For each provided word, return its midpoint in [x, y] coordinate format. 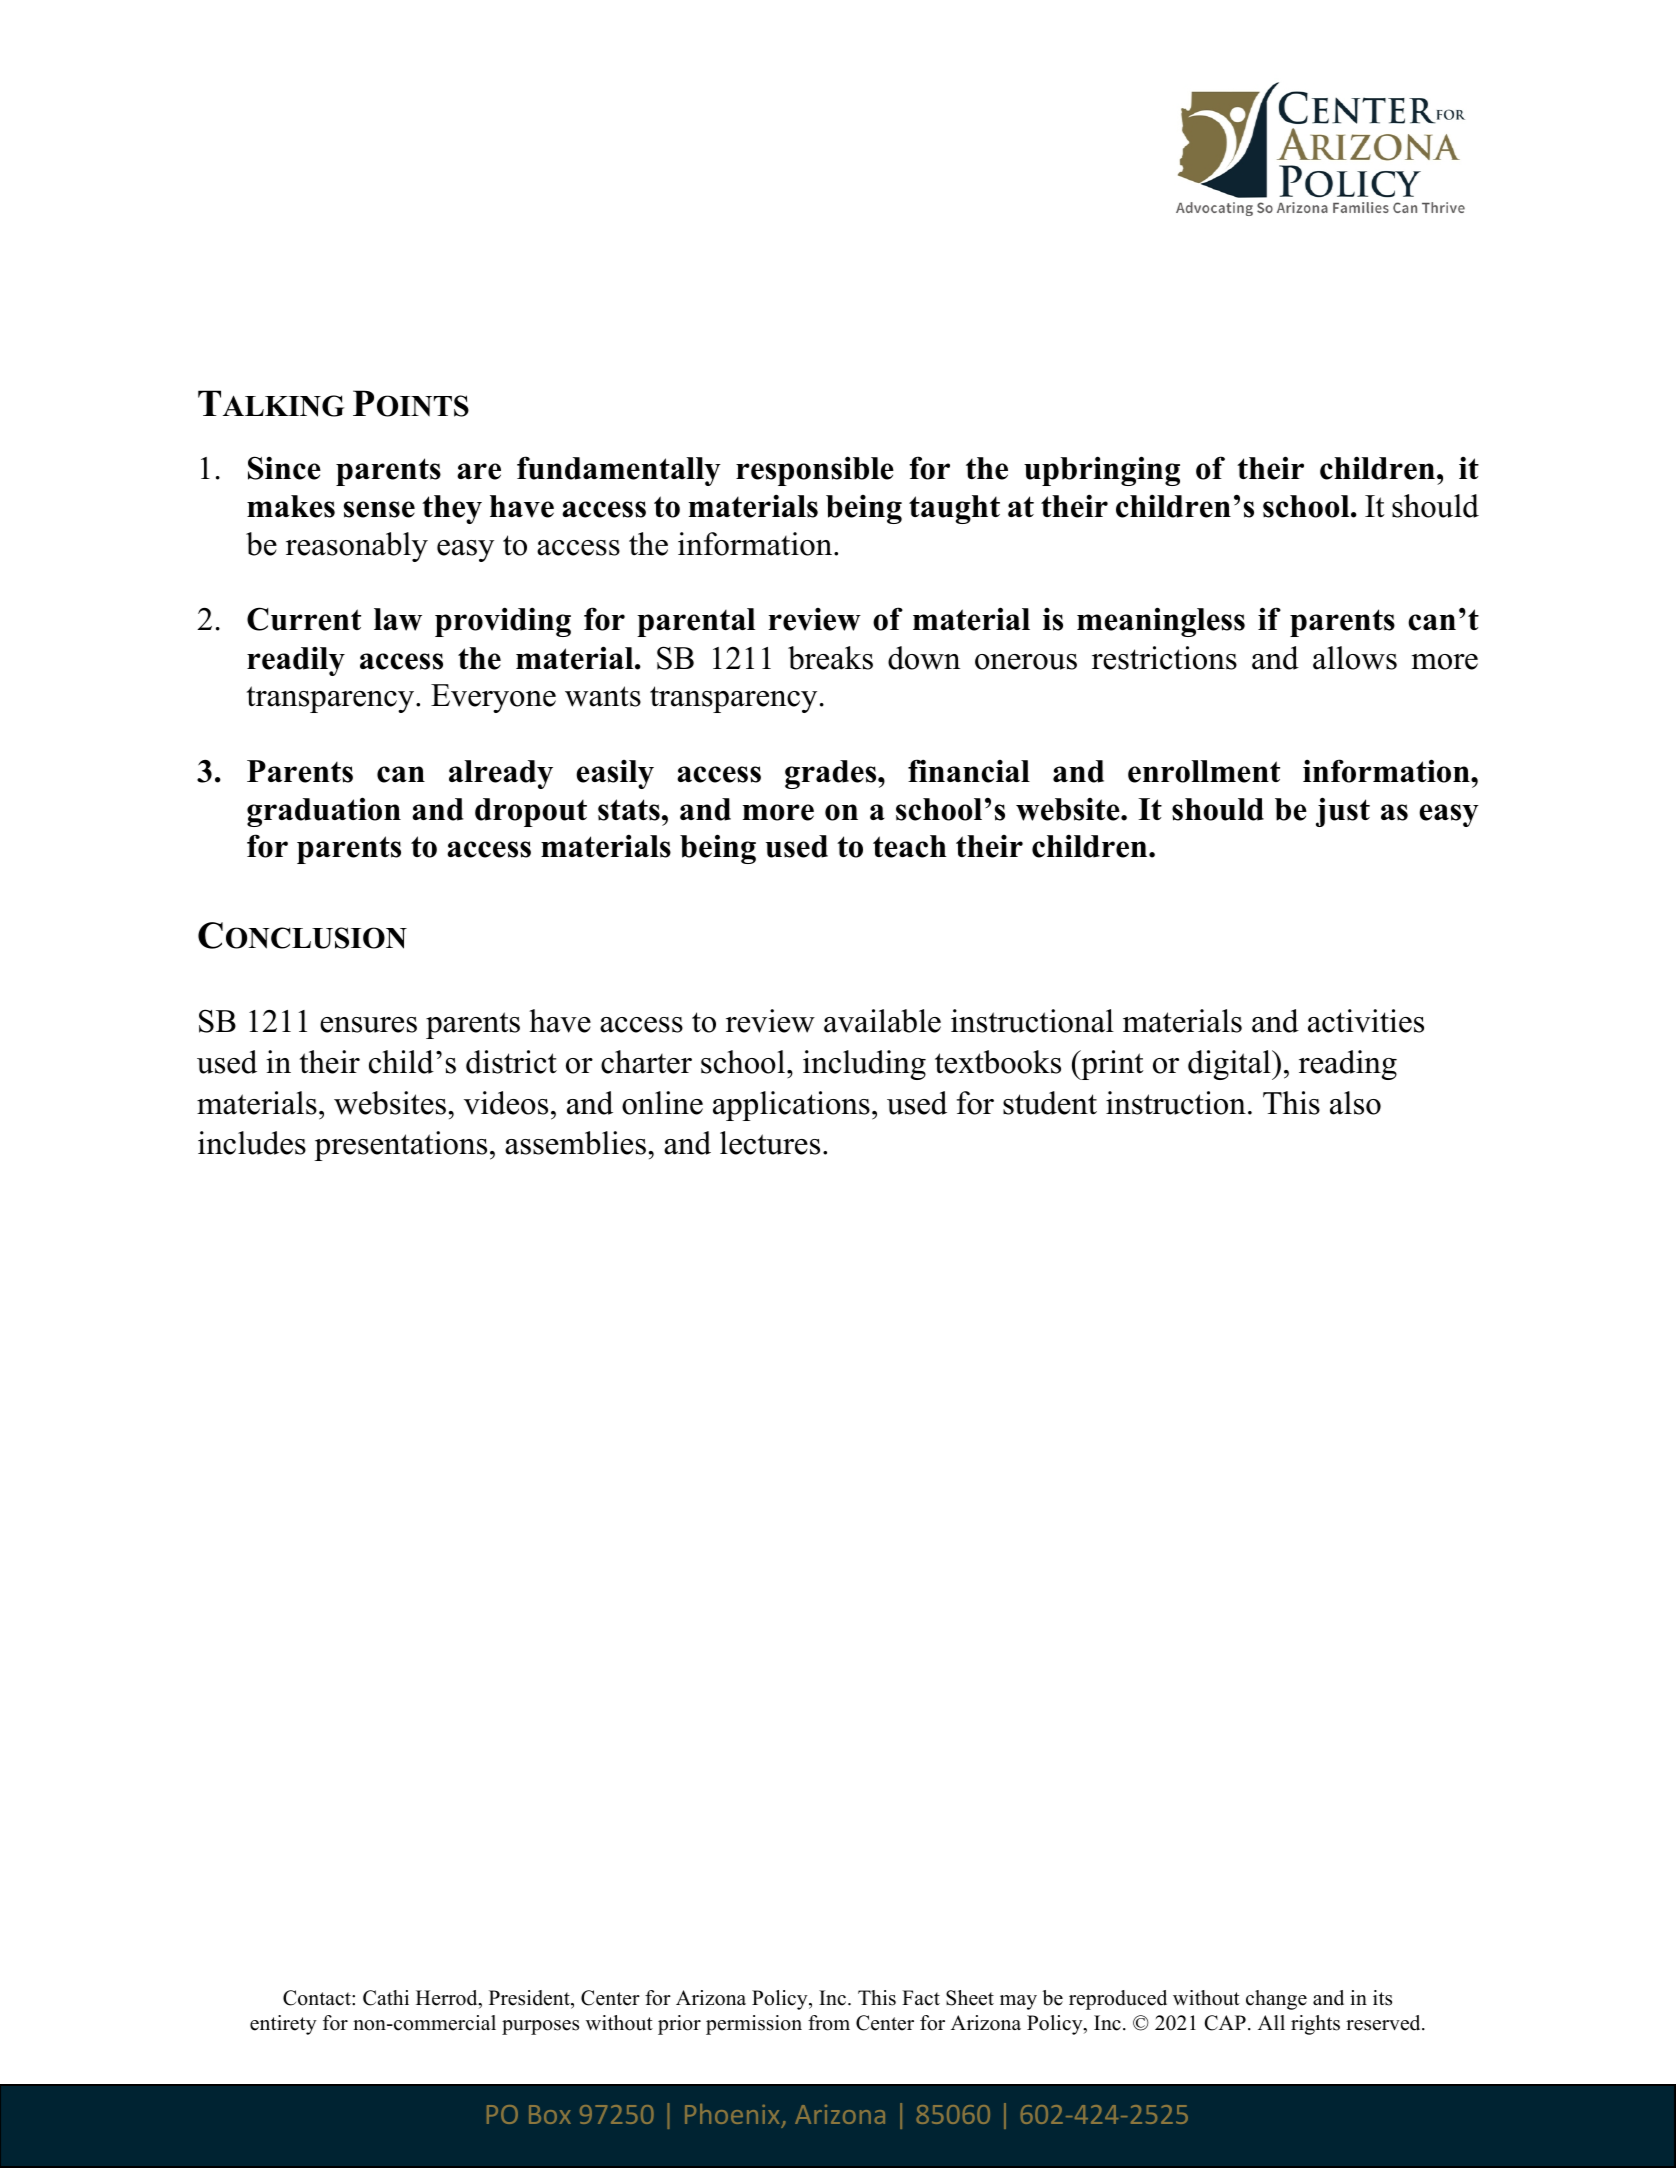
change [1276, 2000]
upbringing [1102, 471]
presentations [400, 1146]
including [864, 1065]
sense [379, 509]
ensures [368, 1025]
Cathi [386, 1998]
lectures [770, 1143]
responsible [815, 471]
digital [1230, 1065]
